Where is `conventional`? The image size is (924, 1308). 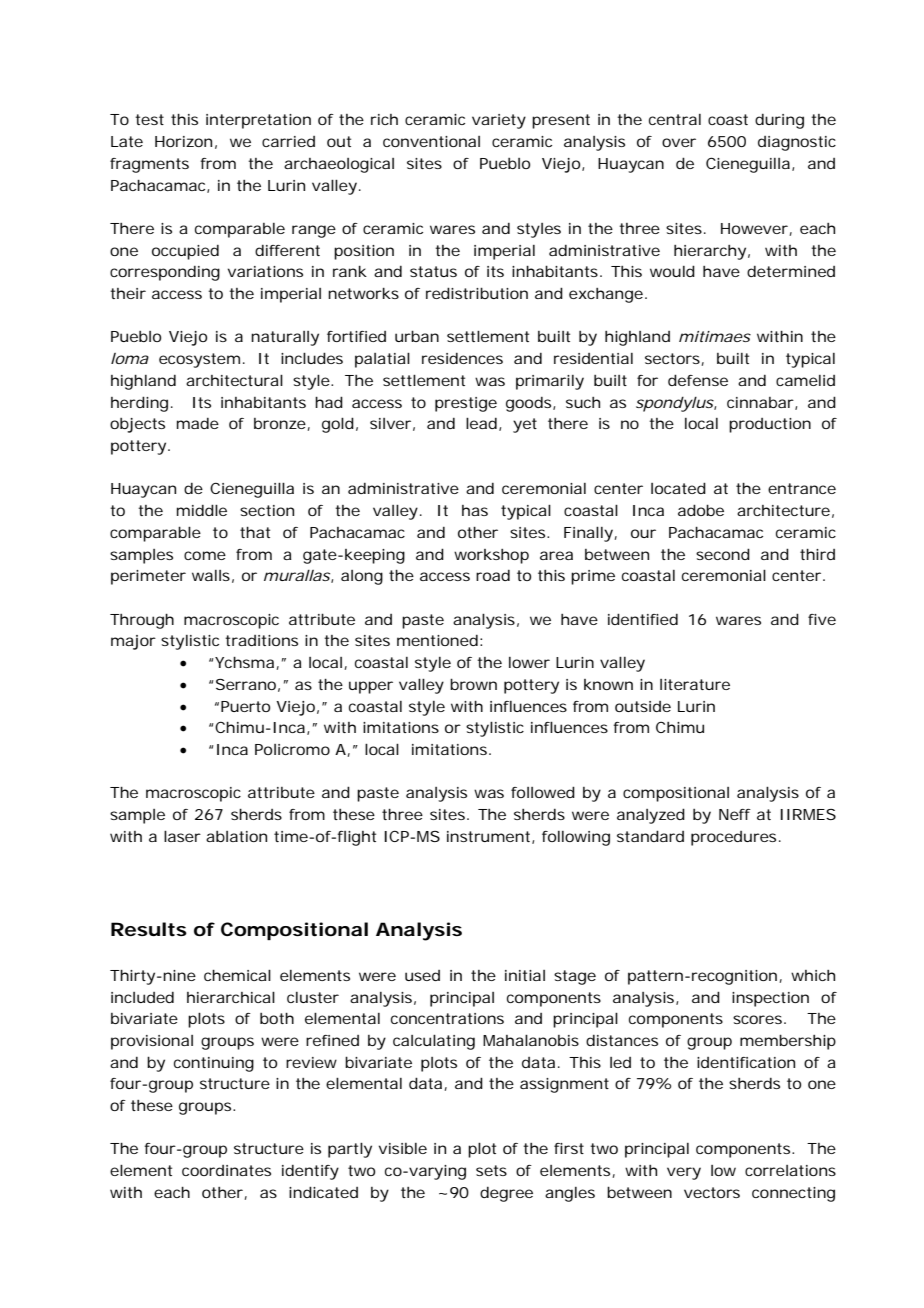 conventional is located at coordinates (431, 141).
